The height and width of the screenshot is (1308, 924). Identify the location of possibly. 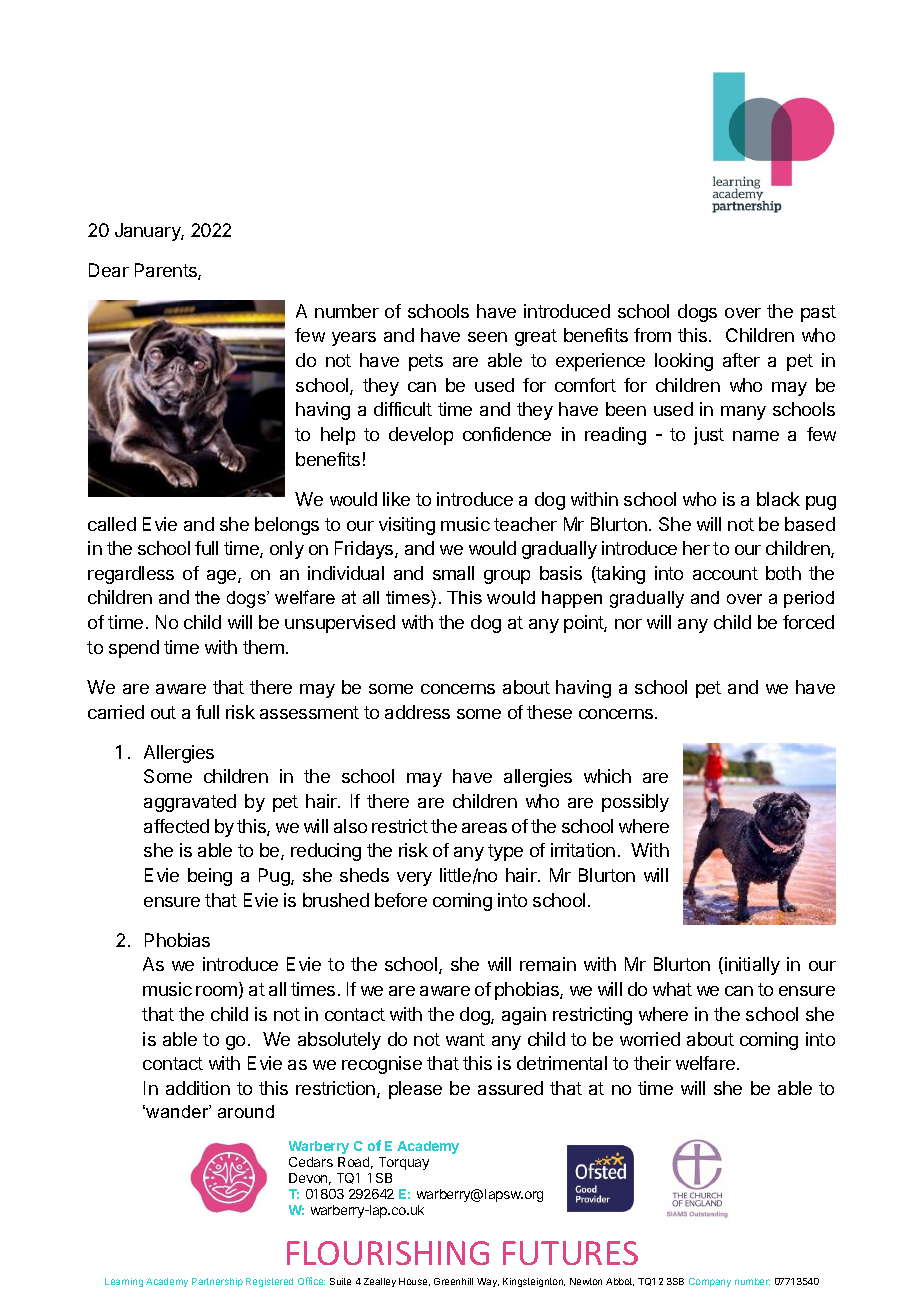
(635, 803).
